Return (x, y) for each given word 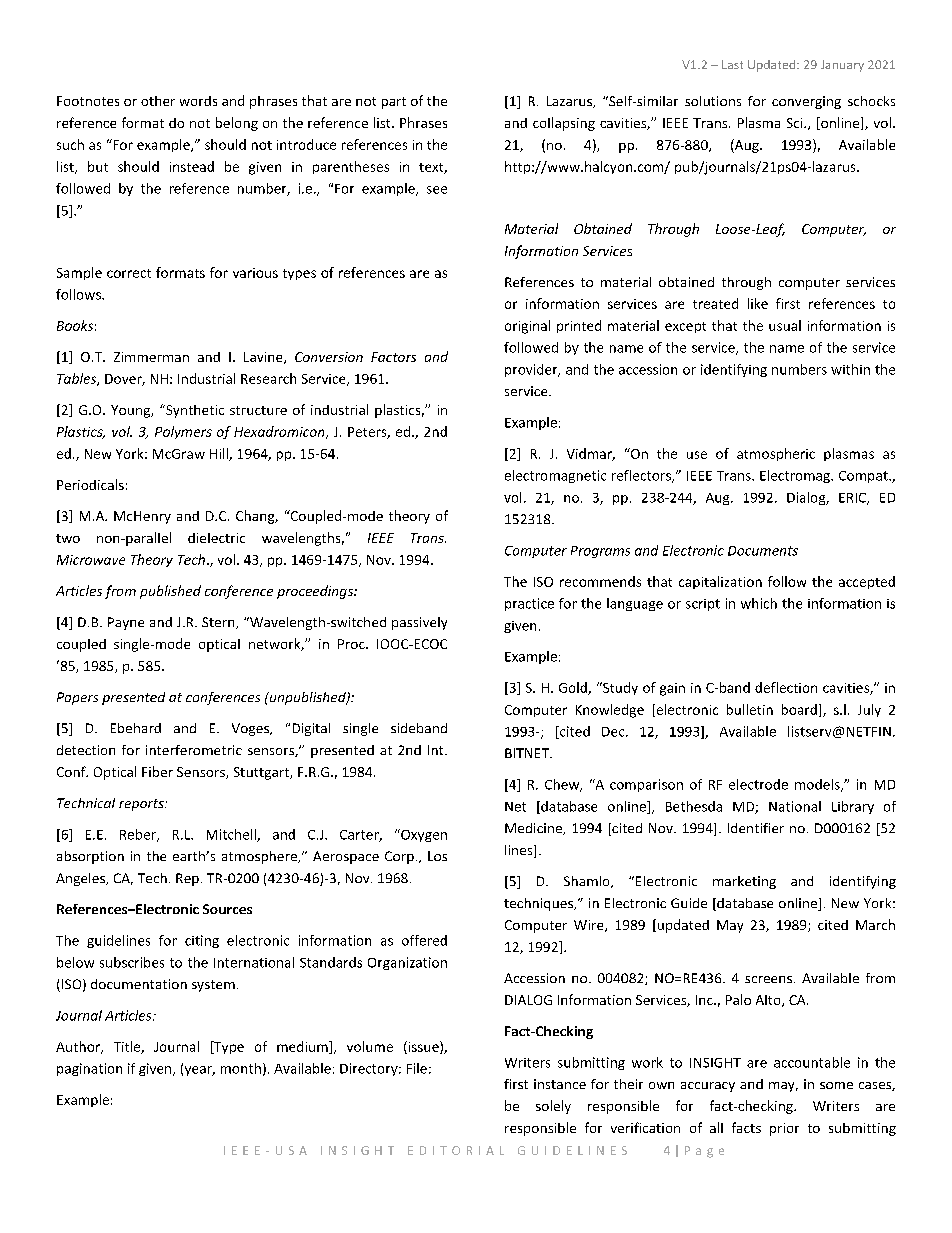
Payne (126, 623)
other (158, 101)
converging (806, 102)
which (759, 603)
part (394, 103)
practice (529, 604)
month (241, 1068)
